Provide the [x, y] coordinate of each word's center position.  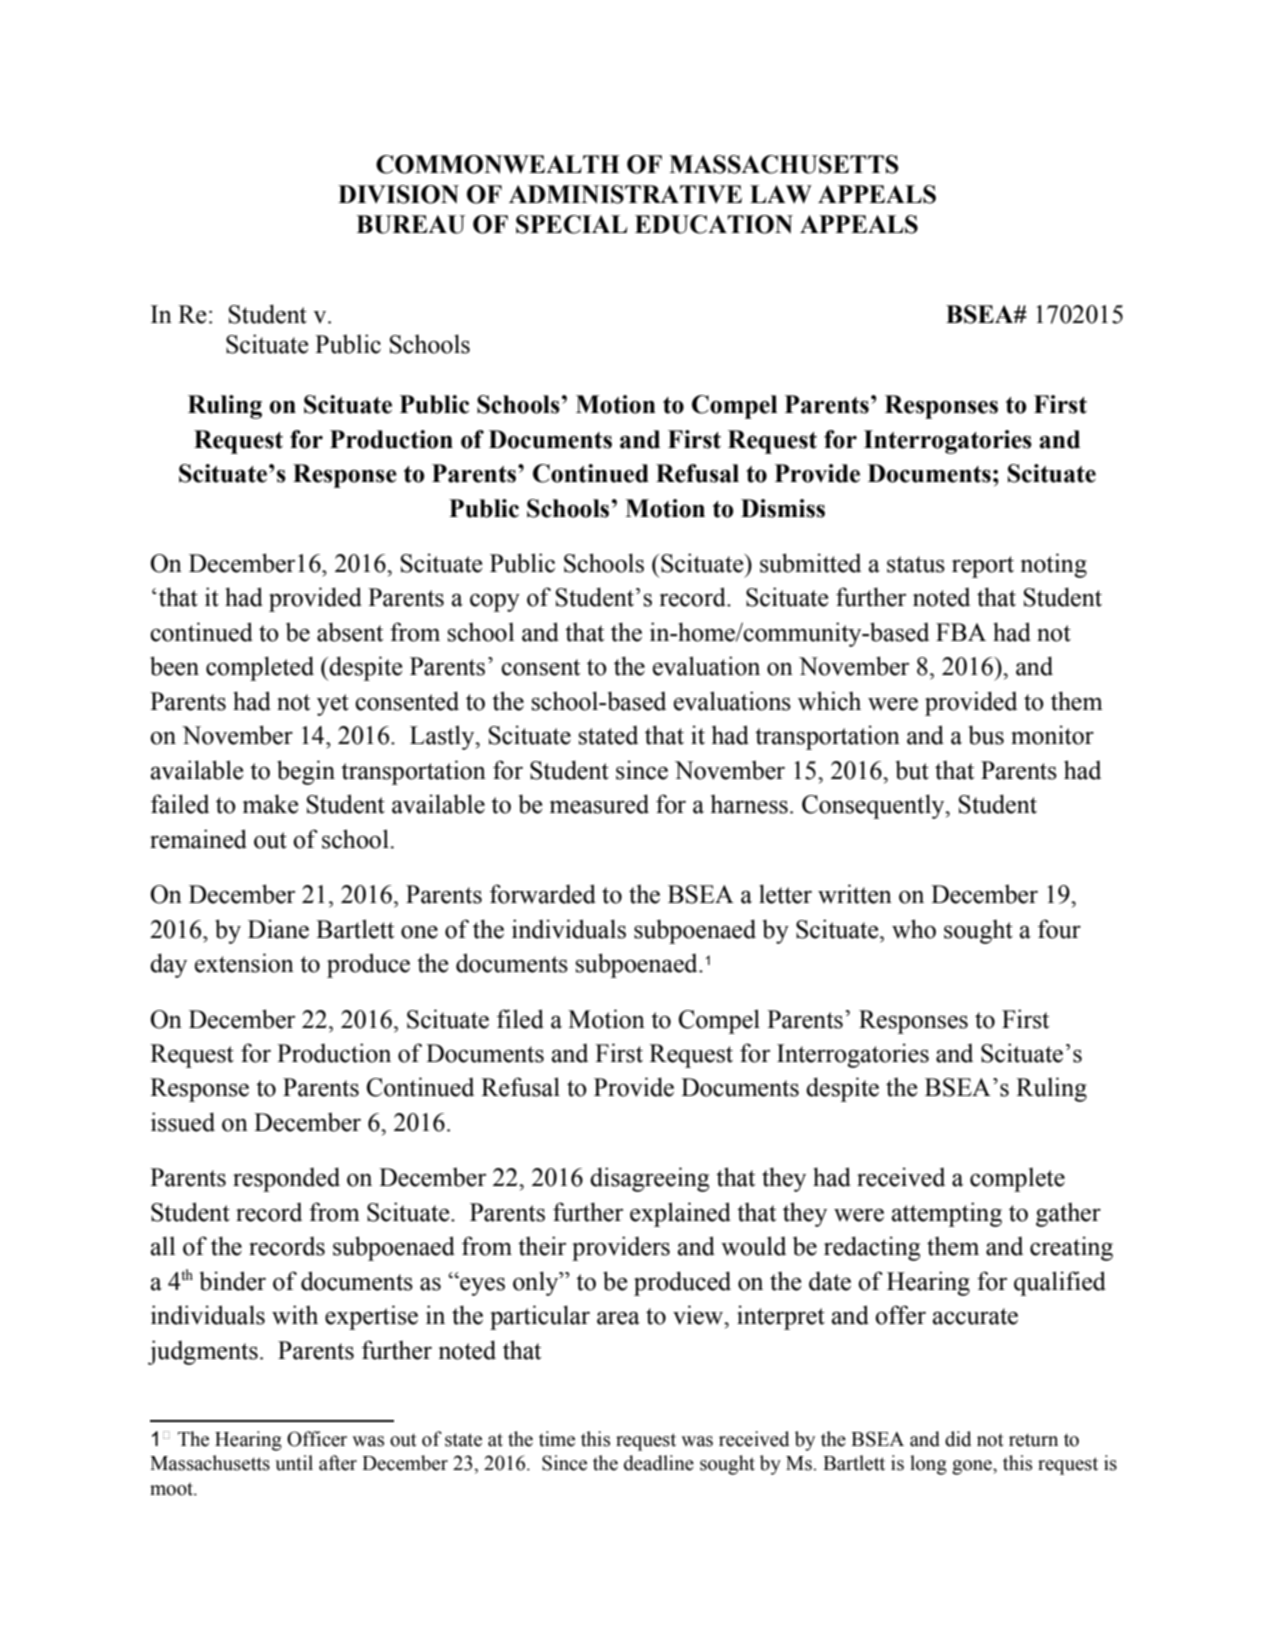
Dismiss [783, 508]
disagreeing [649, 1179]
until [294, 1463]
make [270, 804]
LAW [781, 194]
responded [286, 1179]
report [983, 567]
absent [350, 632]
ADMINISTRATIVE [625, 194]
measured [599, 804]
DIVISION [398, 194]
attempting [947, 1214]
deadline [659, 1463]
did [958, 1439]
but [912, 770]
